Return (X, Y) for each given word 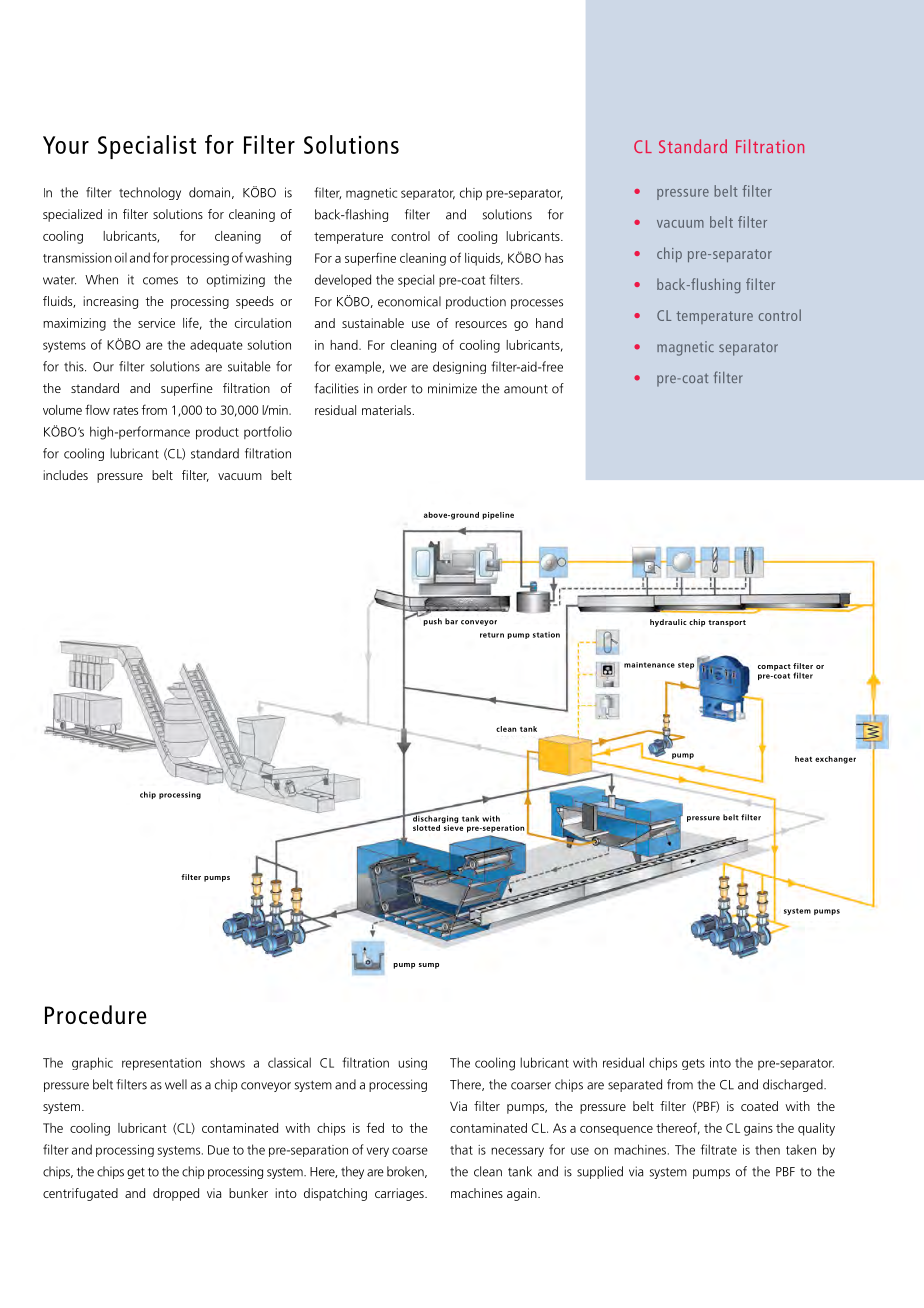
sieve (453, 828)
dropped (176, 1194)
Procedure (96, 1014)
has (554, 258)
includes (65, 475)
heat (803, 759)
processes (537, 304)
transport (727, 623)
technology (150, 193)
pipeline (498, 516)
